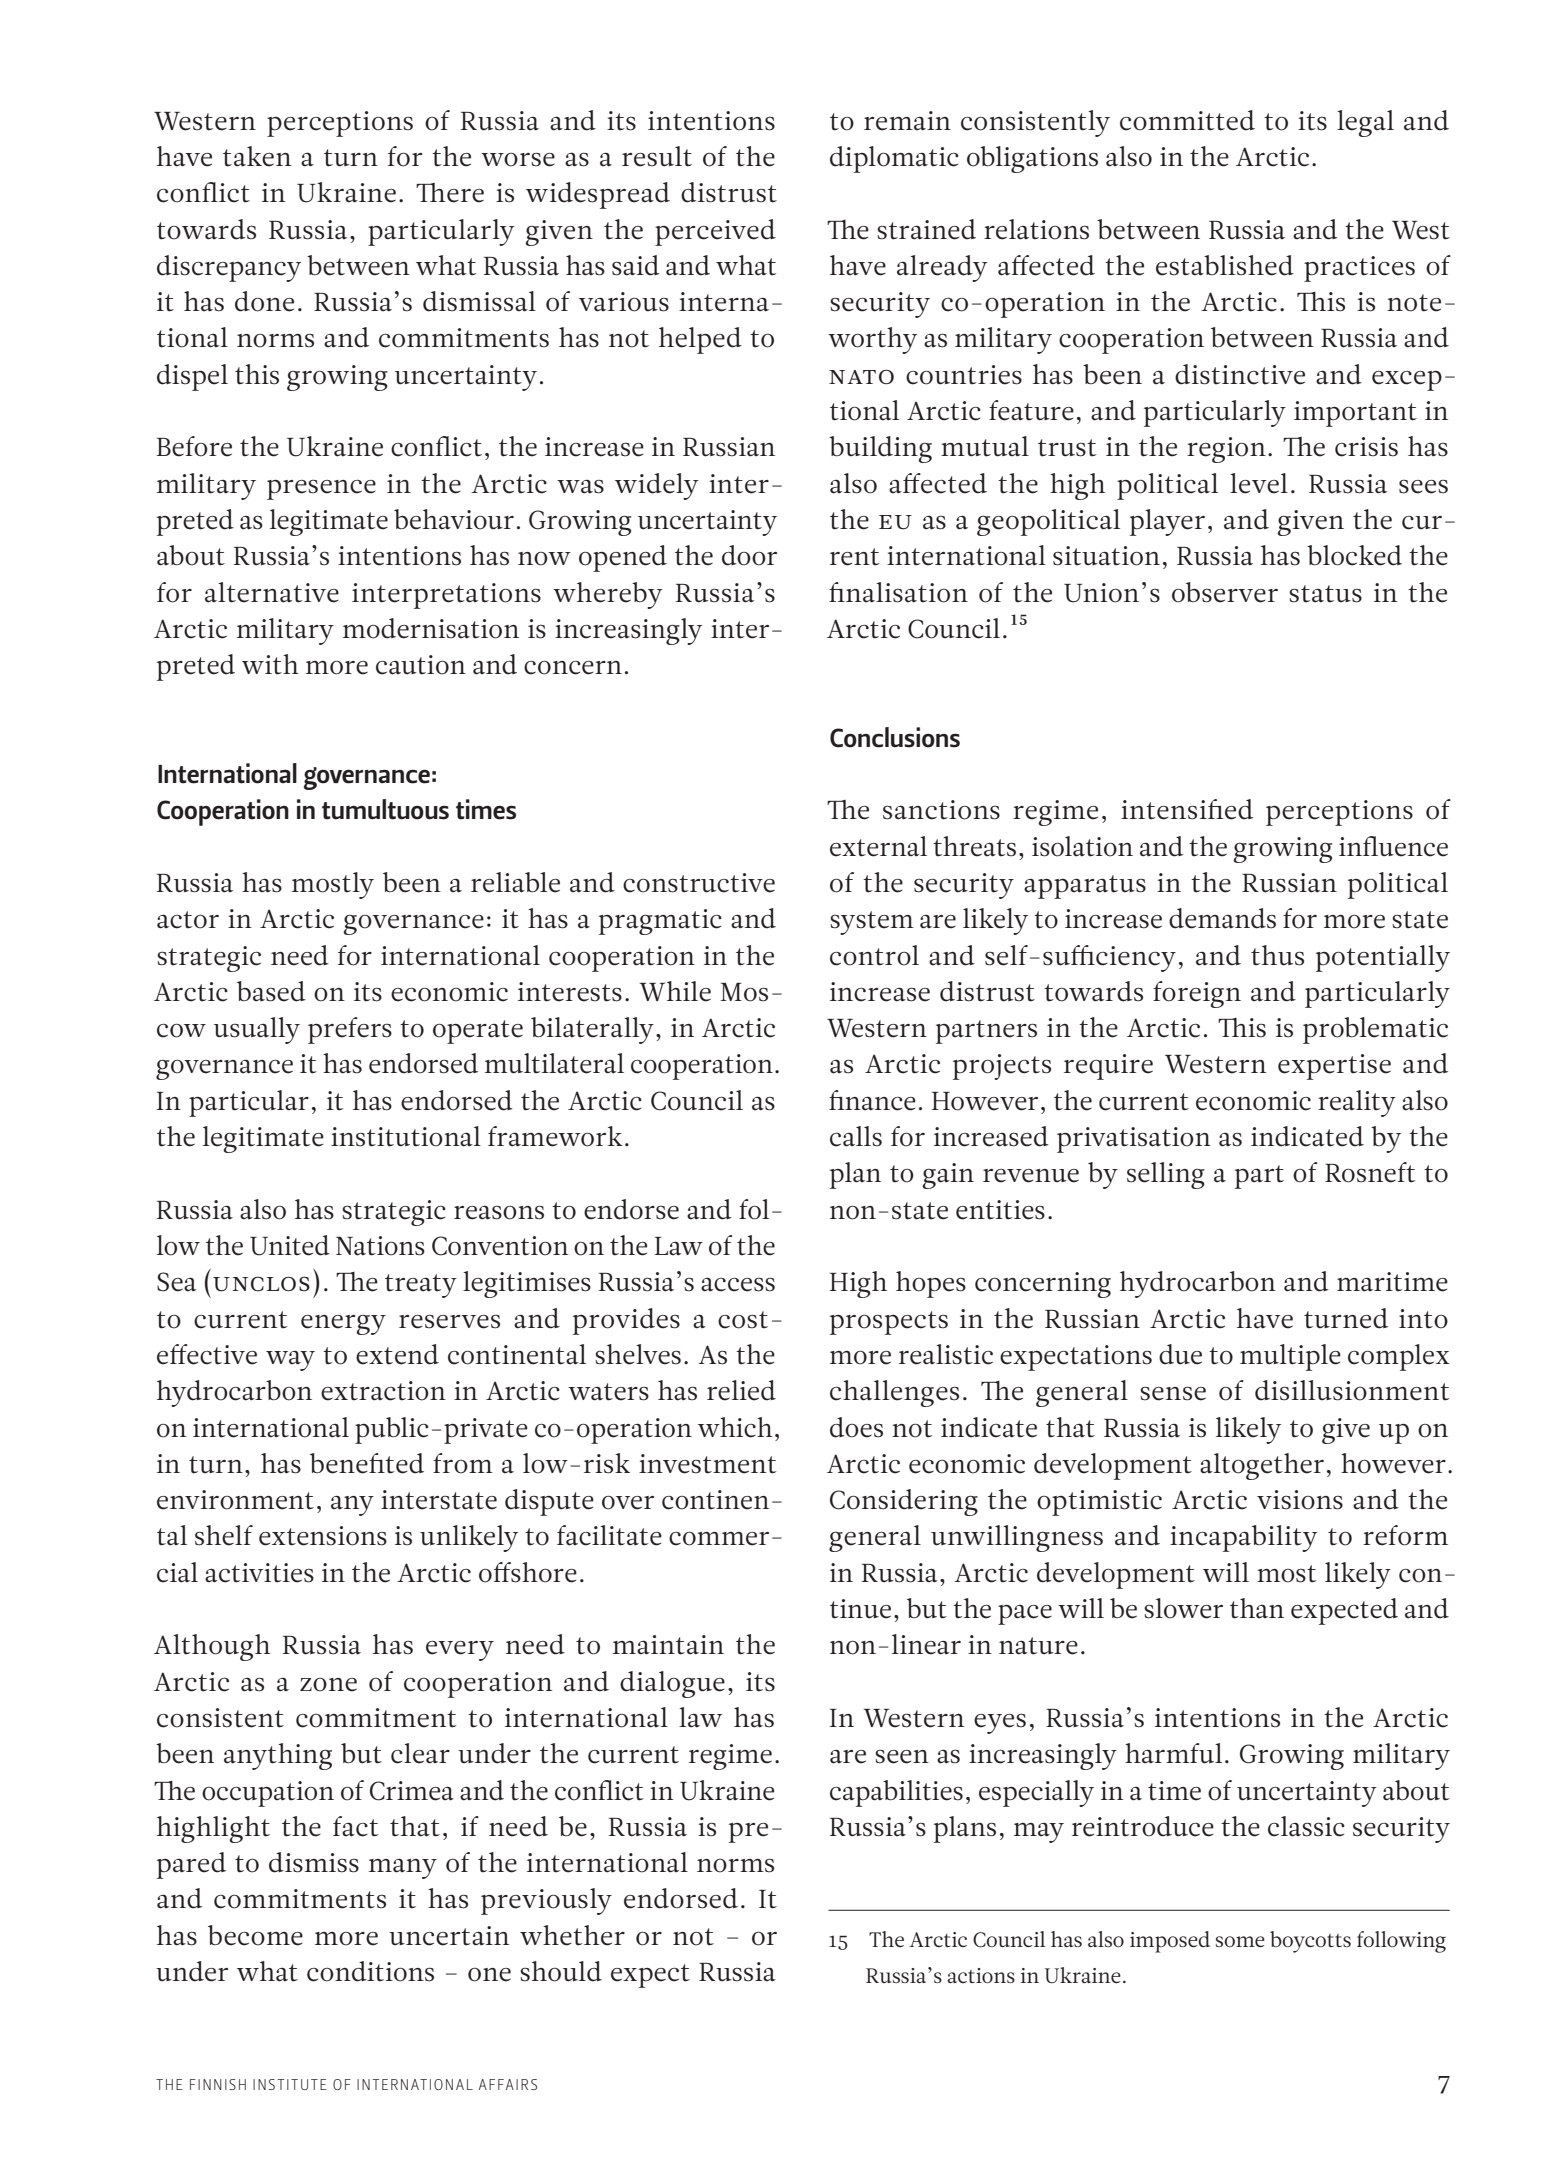 This screenshot has height=2183, width=1543. What do you see at coordinates (894, 159) in the screenshot?
I see `diplomatic` at bounding box center [894, 159].
